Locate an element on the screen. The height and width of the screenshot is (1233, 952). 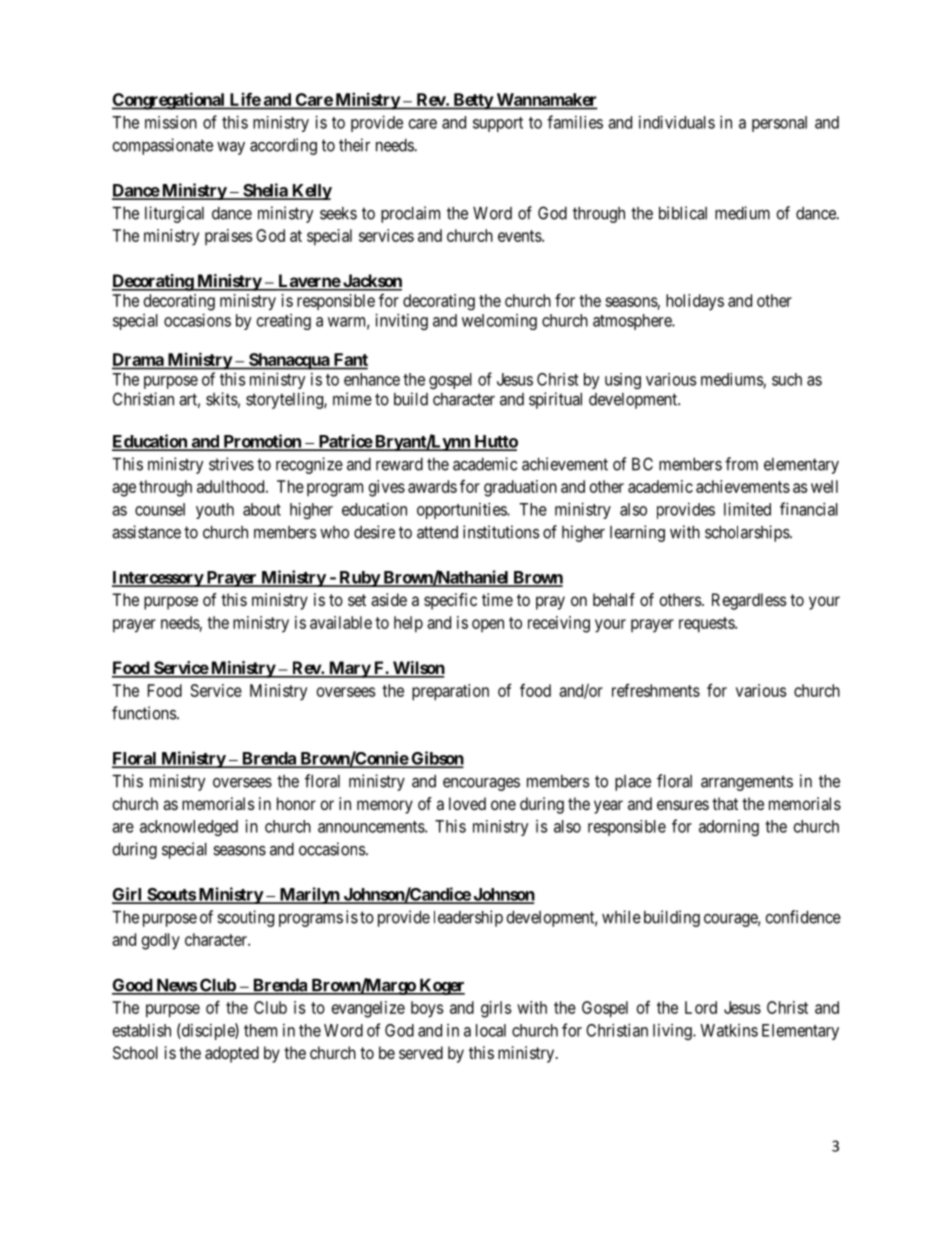
adorning is located at coordinates (729, 828).
